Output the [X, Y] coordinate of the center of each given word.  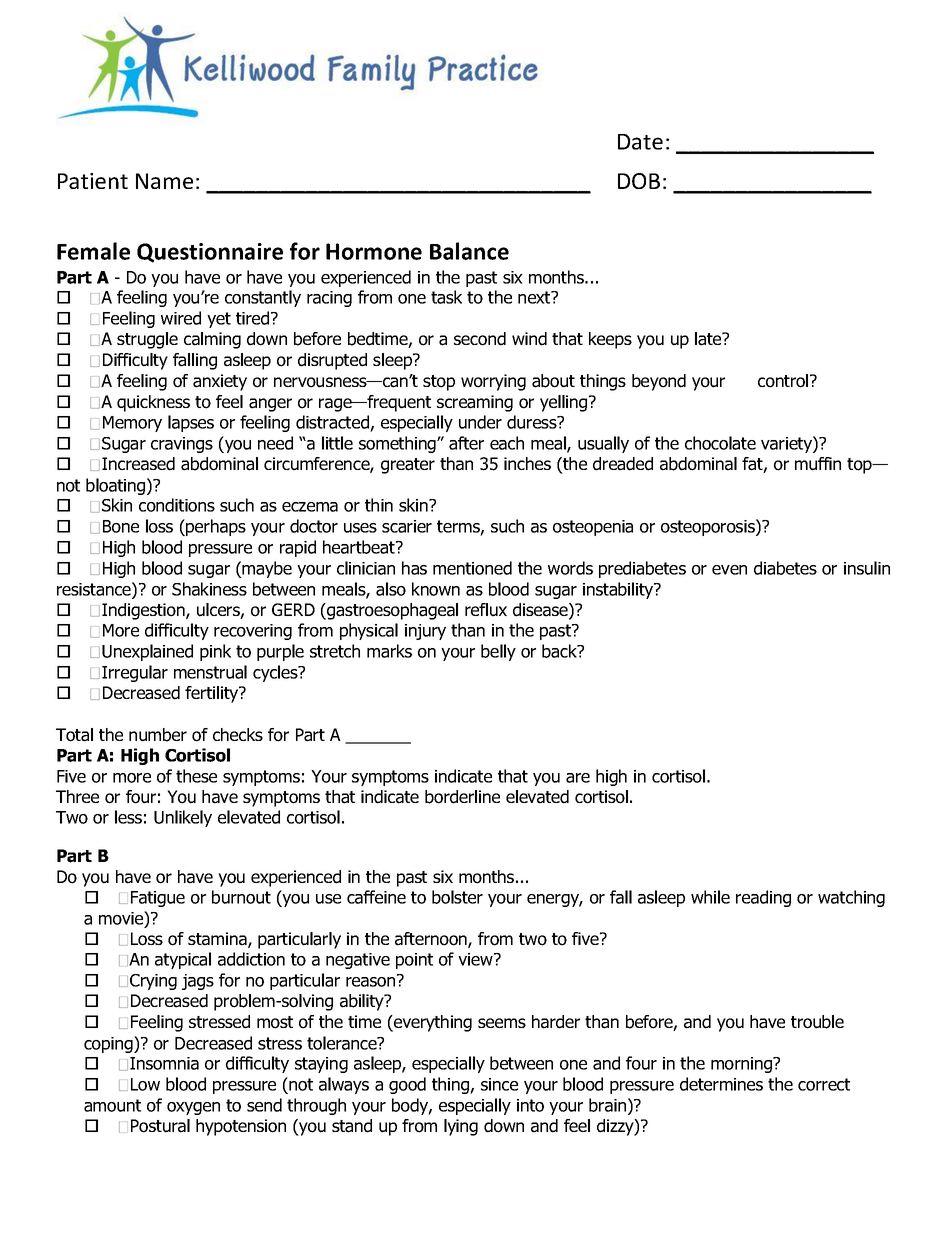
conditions [177, 505]
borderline [462, 797]
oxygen [193, 1108]
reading [763, 898]
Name [164, 181]
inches [527, 463]
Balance [469, 251]
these [196, 776]
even [729, 570]
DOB [639, 181]
